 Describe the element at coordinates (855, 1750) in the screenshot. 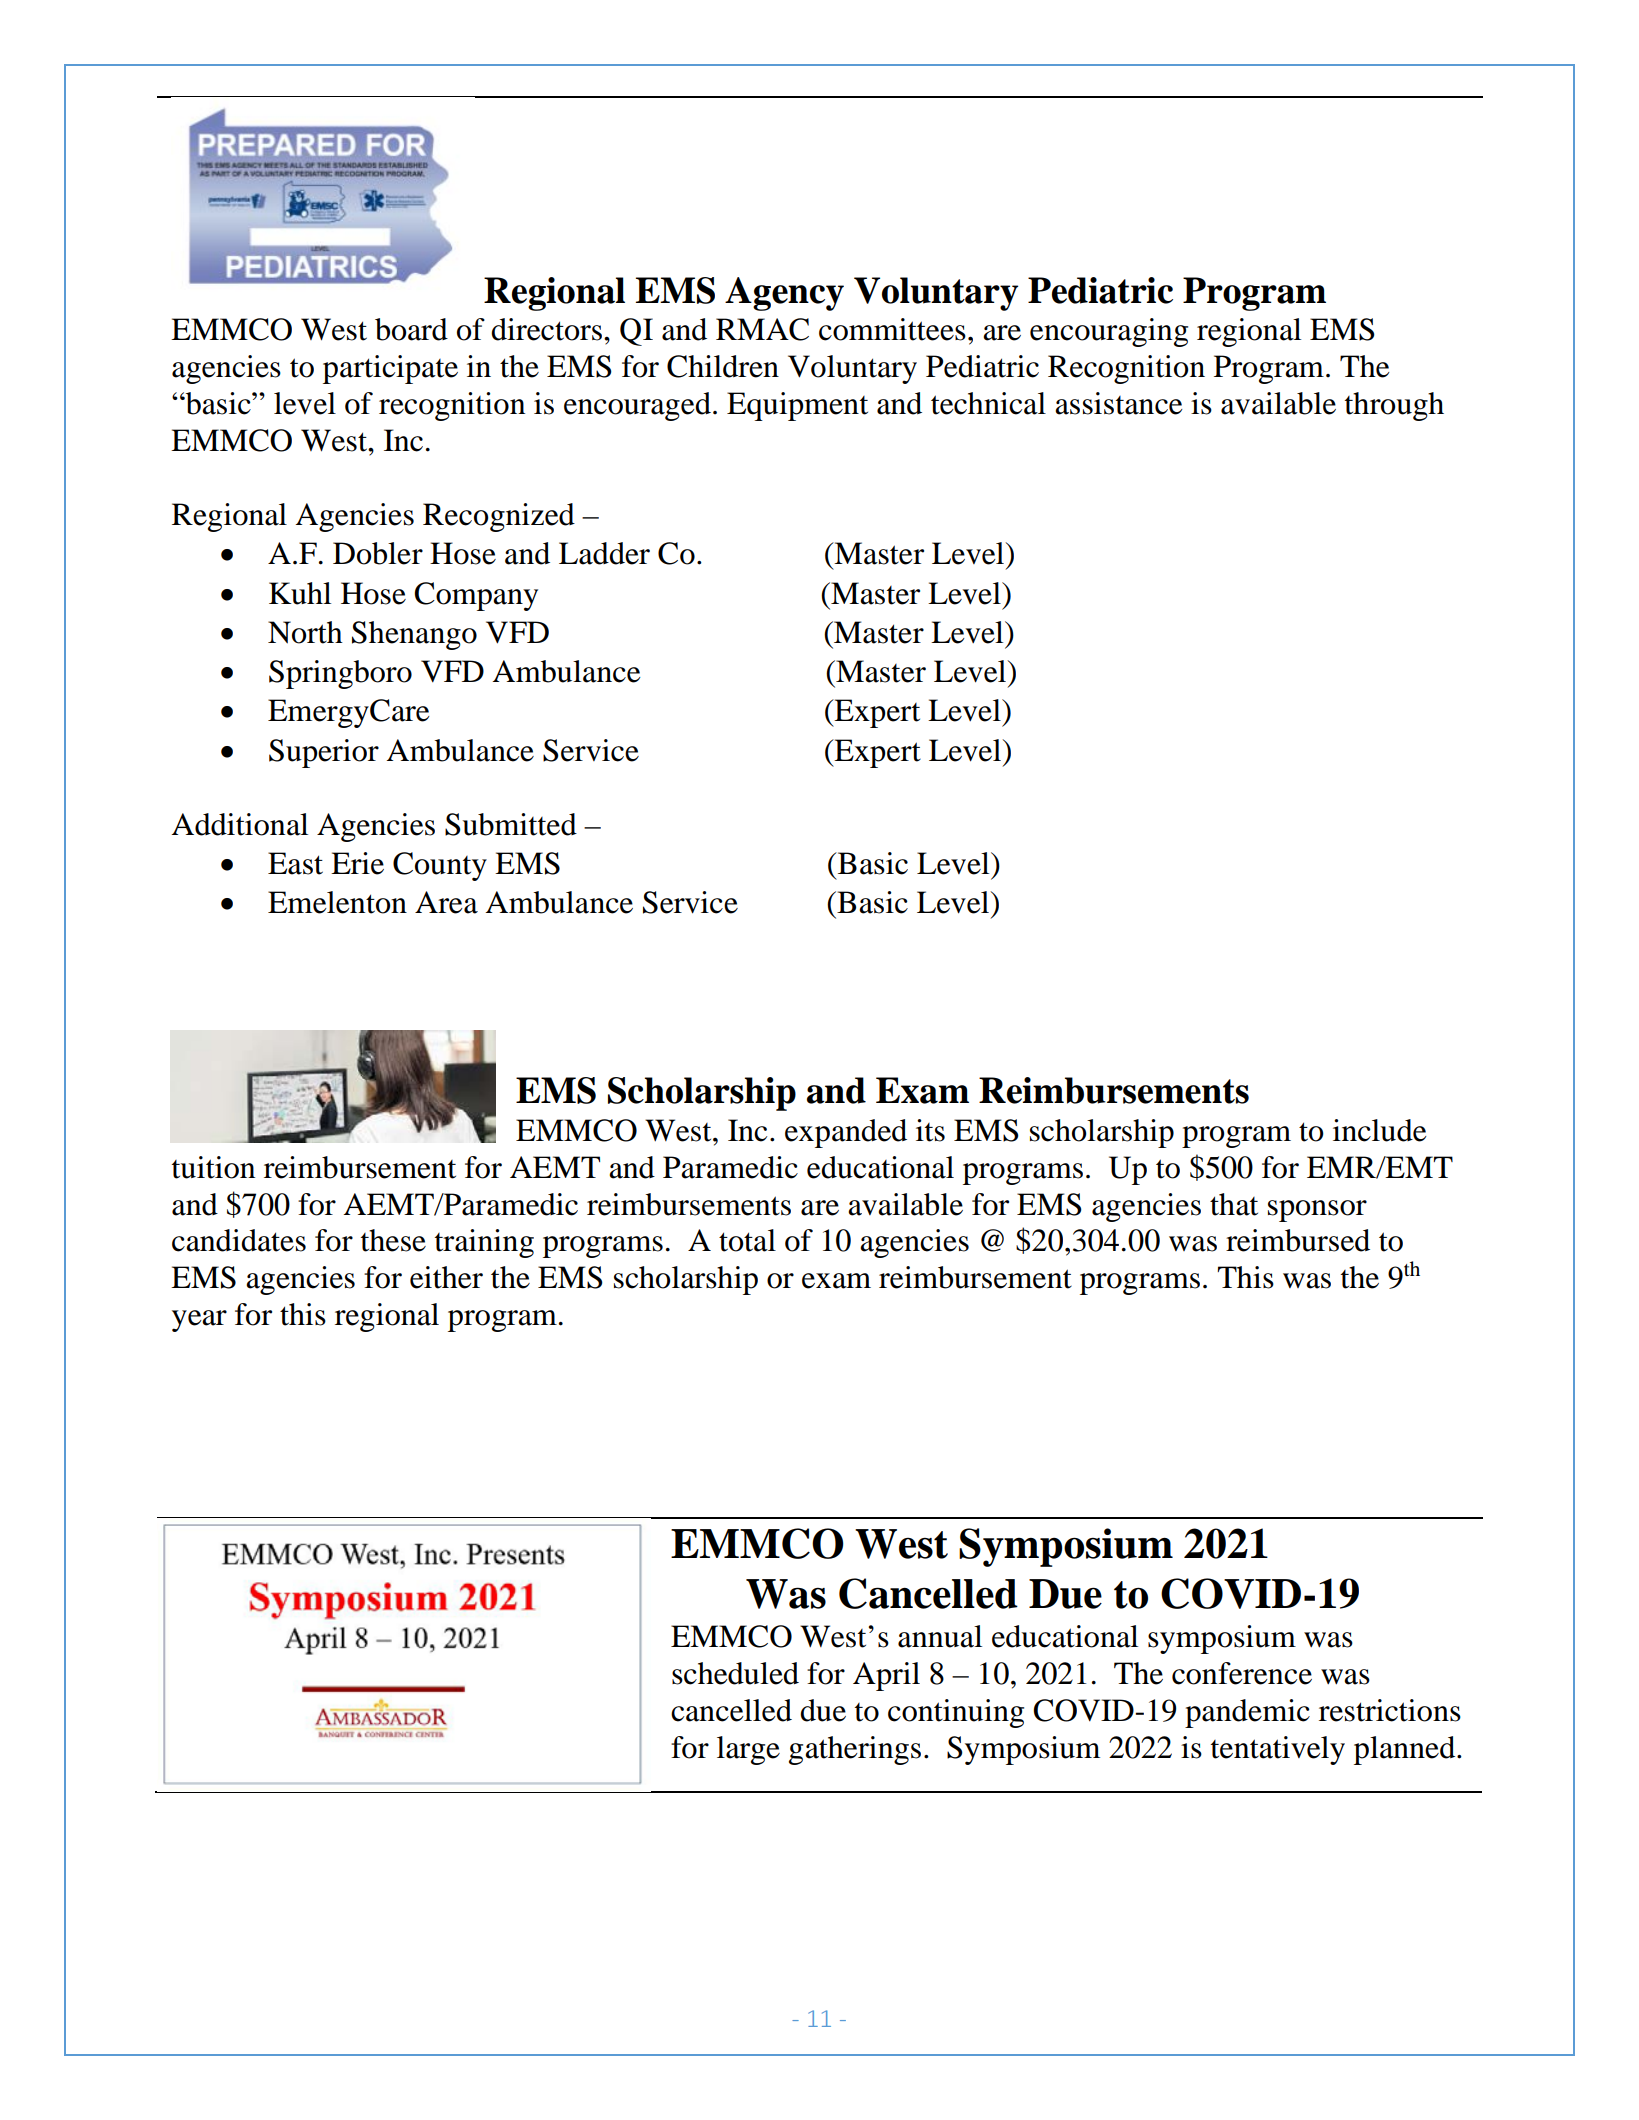

I see `gatherings` at that location.
